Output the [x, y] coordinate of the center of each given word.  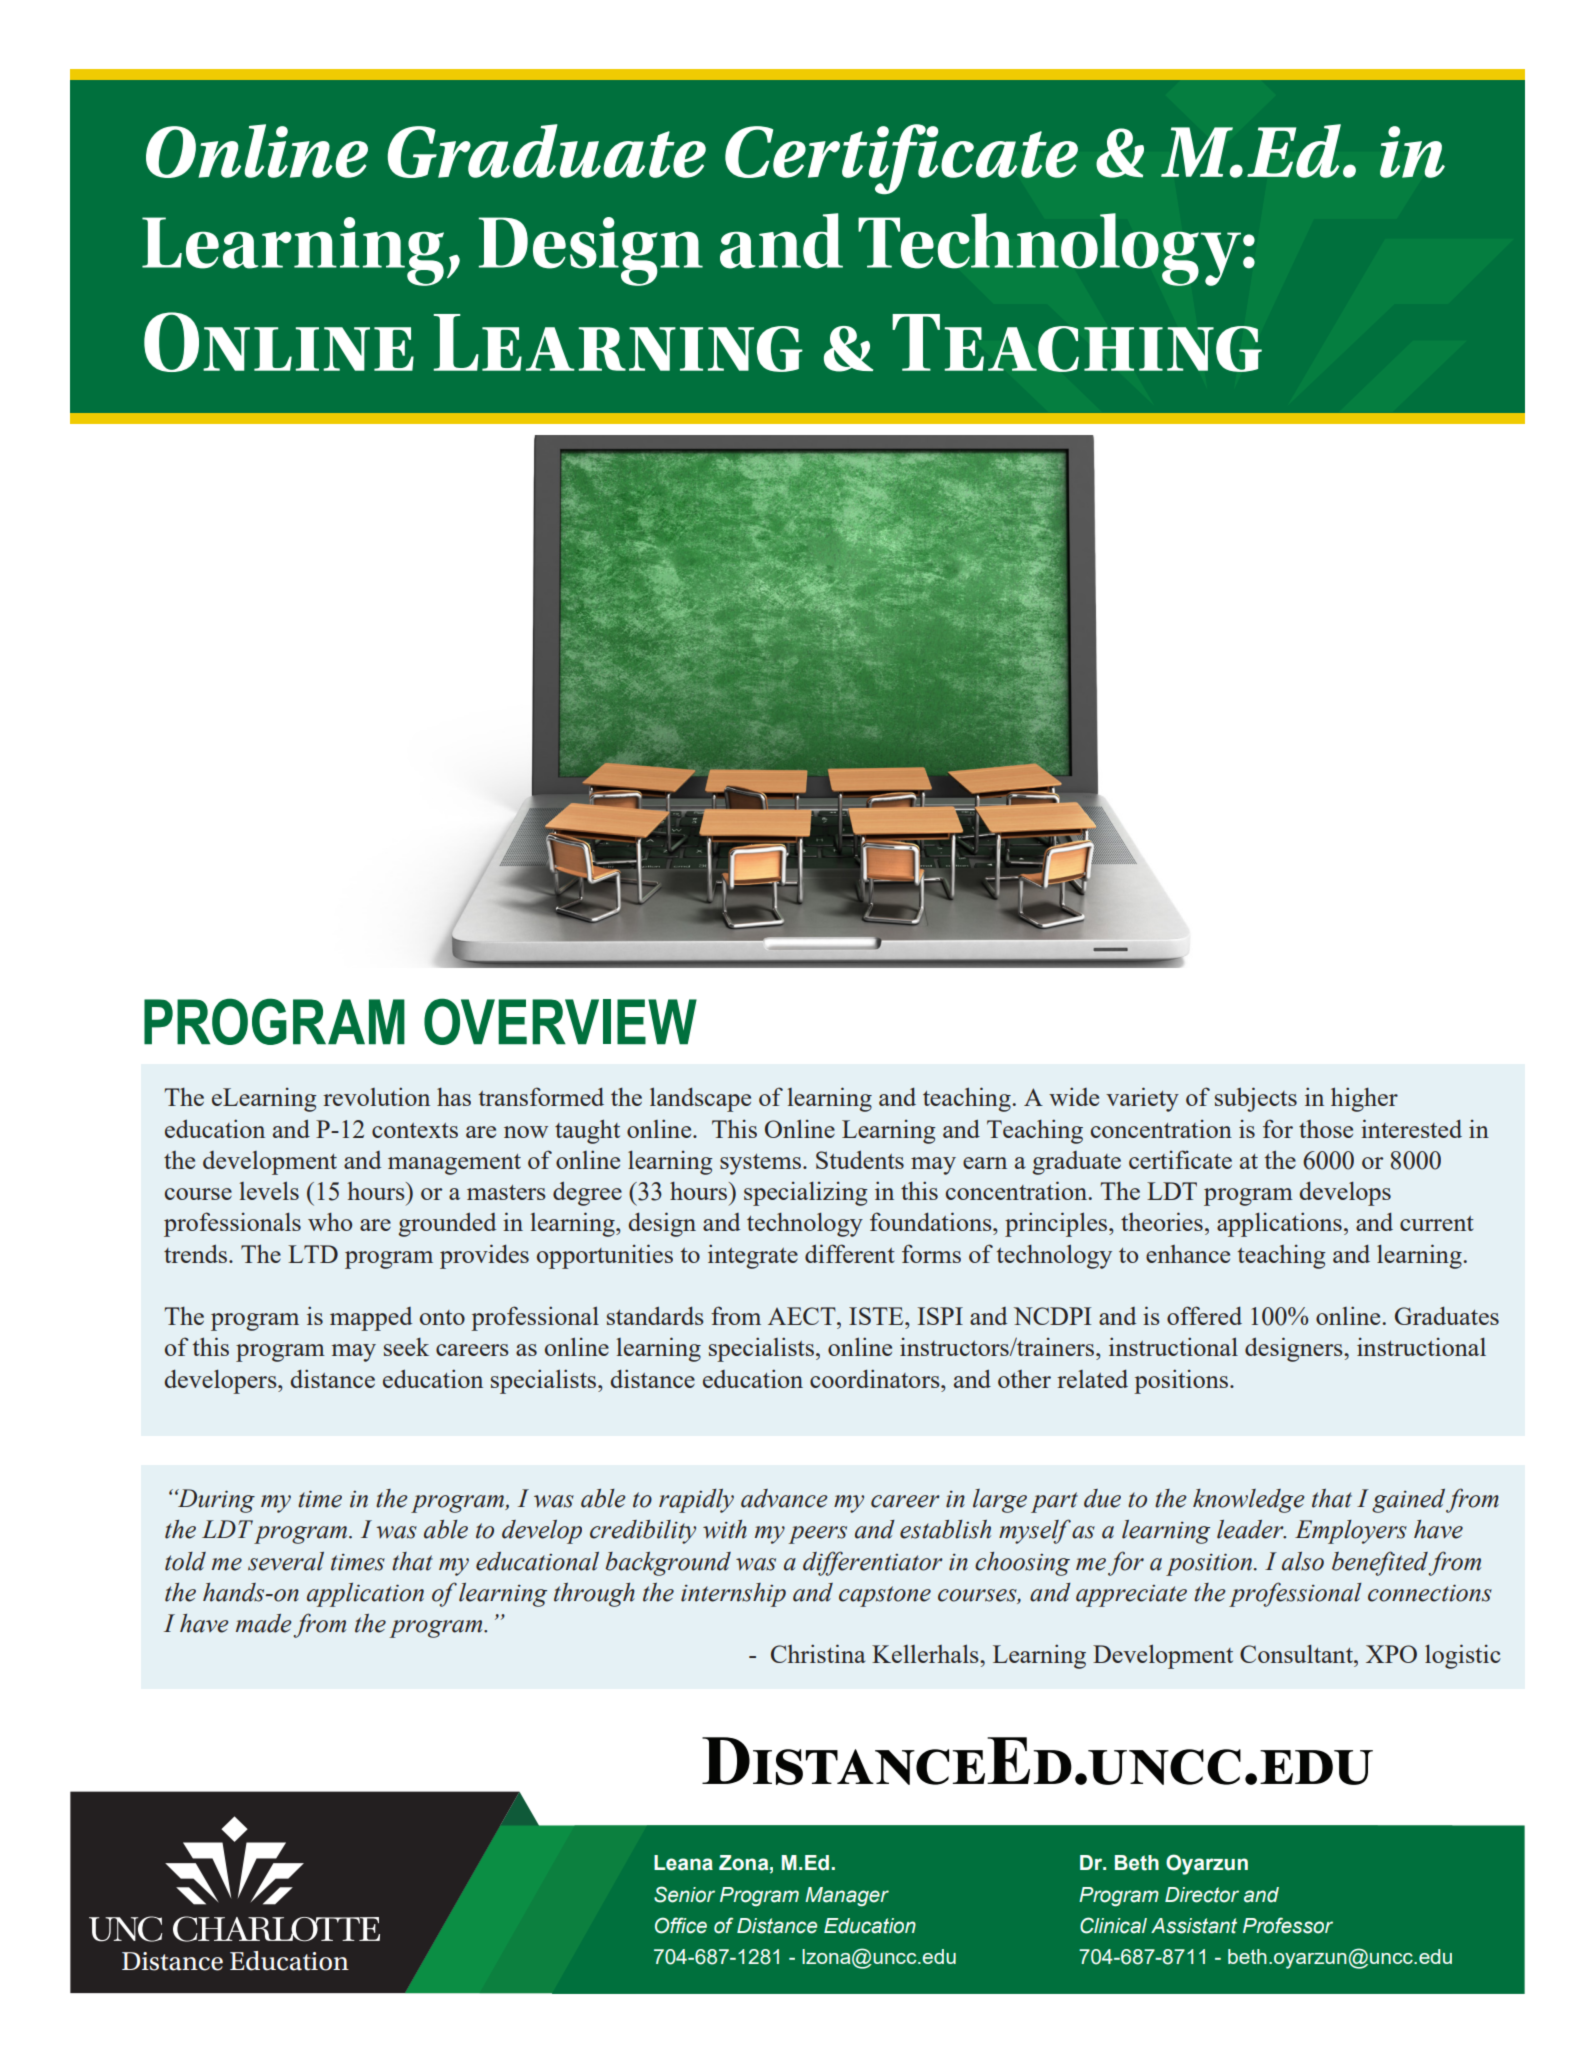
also [1303, 1561]
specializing [806, 1193]
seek [406, 1346]
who [330, 1221]
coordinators [876, 1378]
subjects [1256, 1099]
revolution [376, 1096]
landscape [700, 1099]
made [264, 1623]
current [1437, 1223]
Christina [818, 1653]
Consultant [1297, 1653]
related [1092, 1378]
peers [817, 1535]
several [286, 1561]
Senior [684, 1894]
